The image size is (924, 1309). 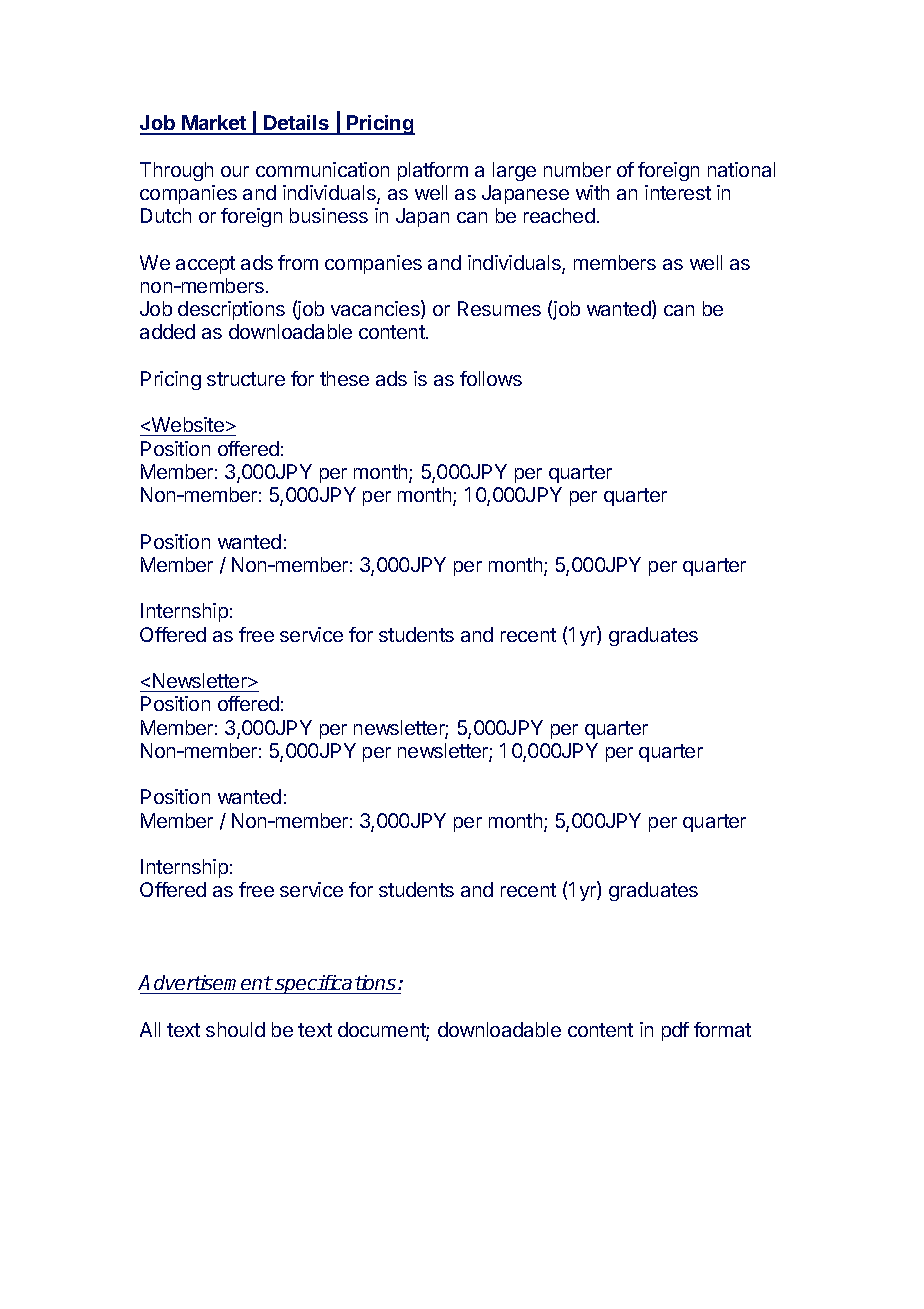 I want to click on Advertisement, so click(x=205, y=982).
